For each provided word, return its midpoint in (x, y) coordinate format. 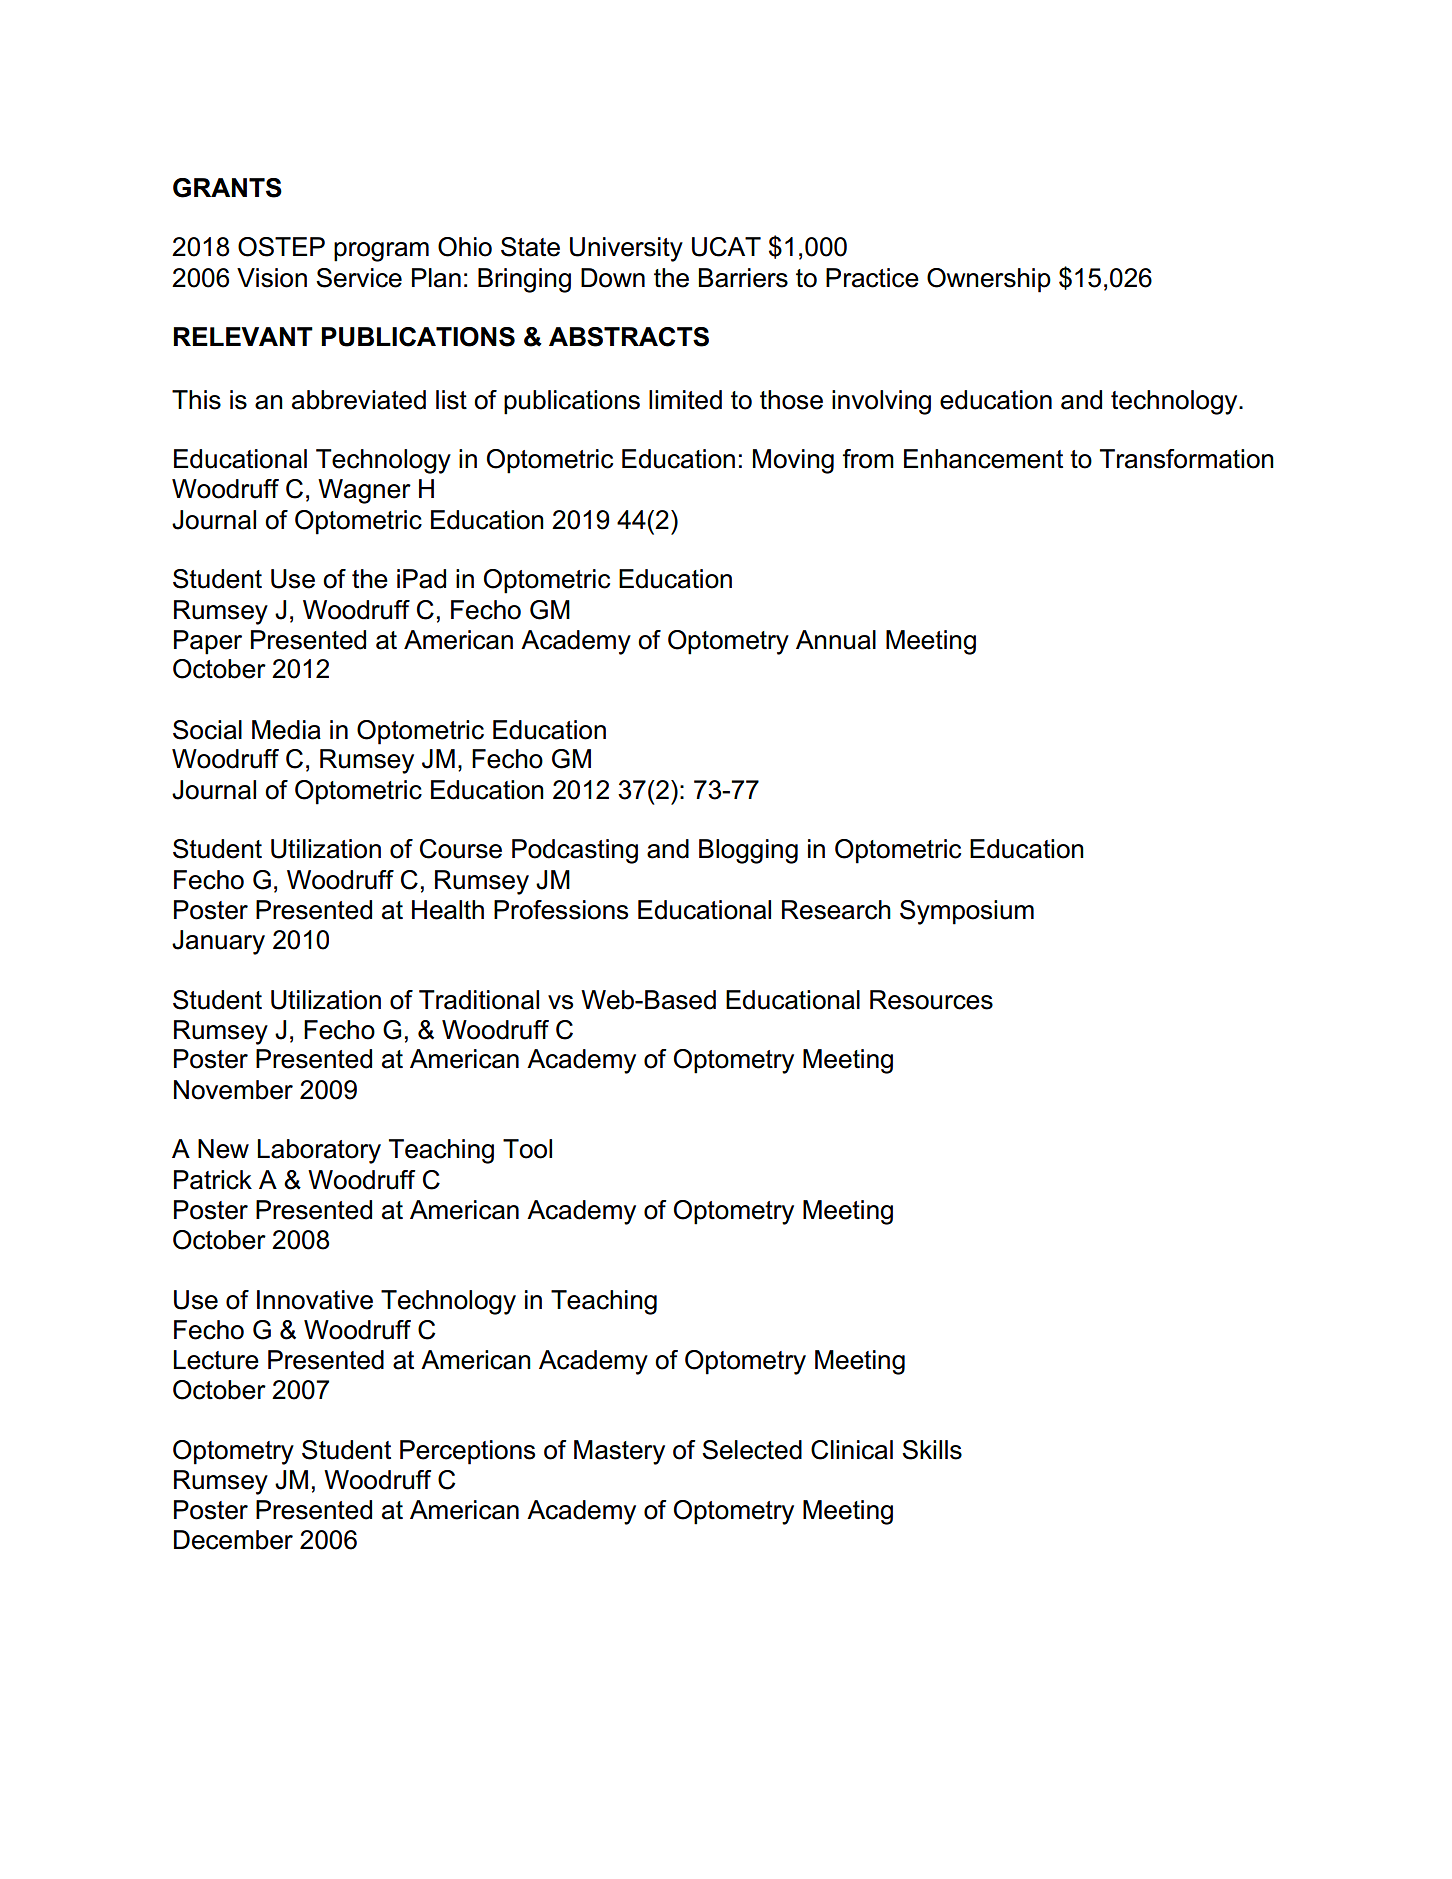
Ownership (989, 280)
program (381, 252)
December (233, 1540)
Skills (932, 1450)
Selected (752, 1450)
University (626, 249)
